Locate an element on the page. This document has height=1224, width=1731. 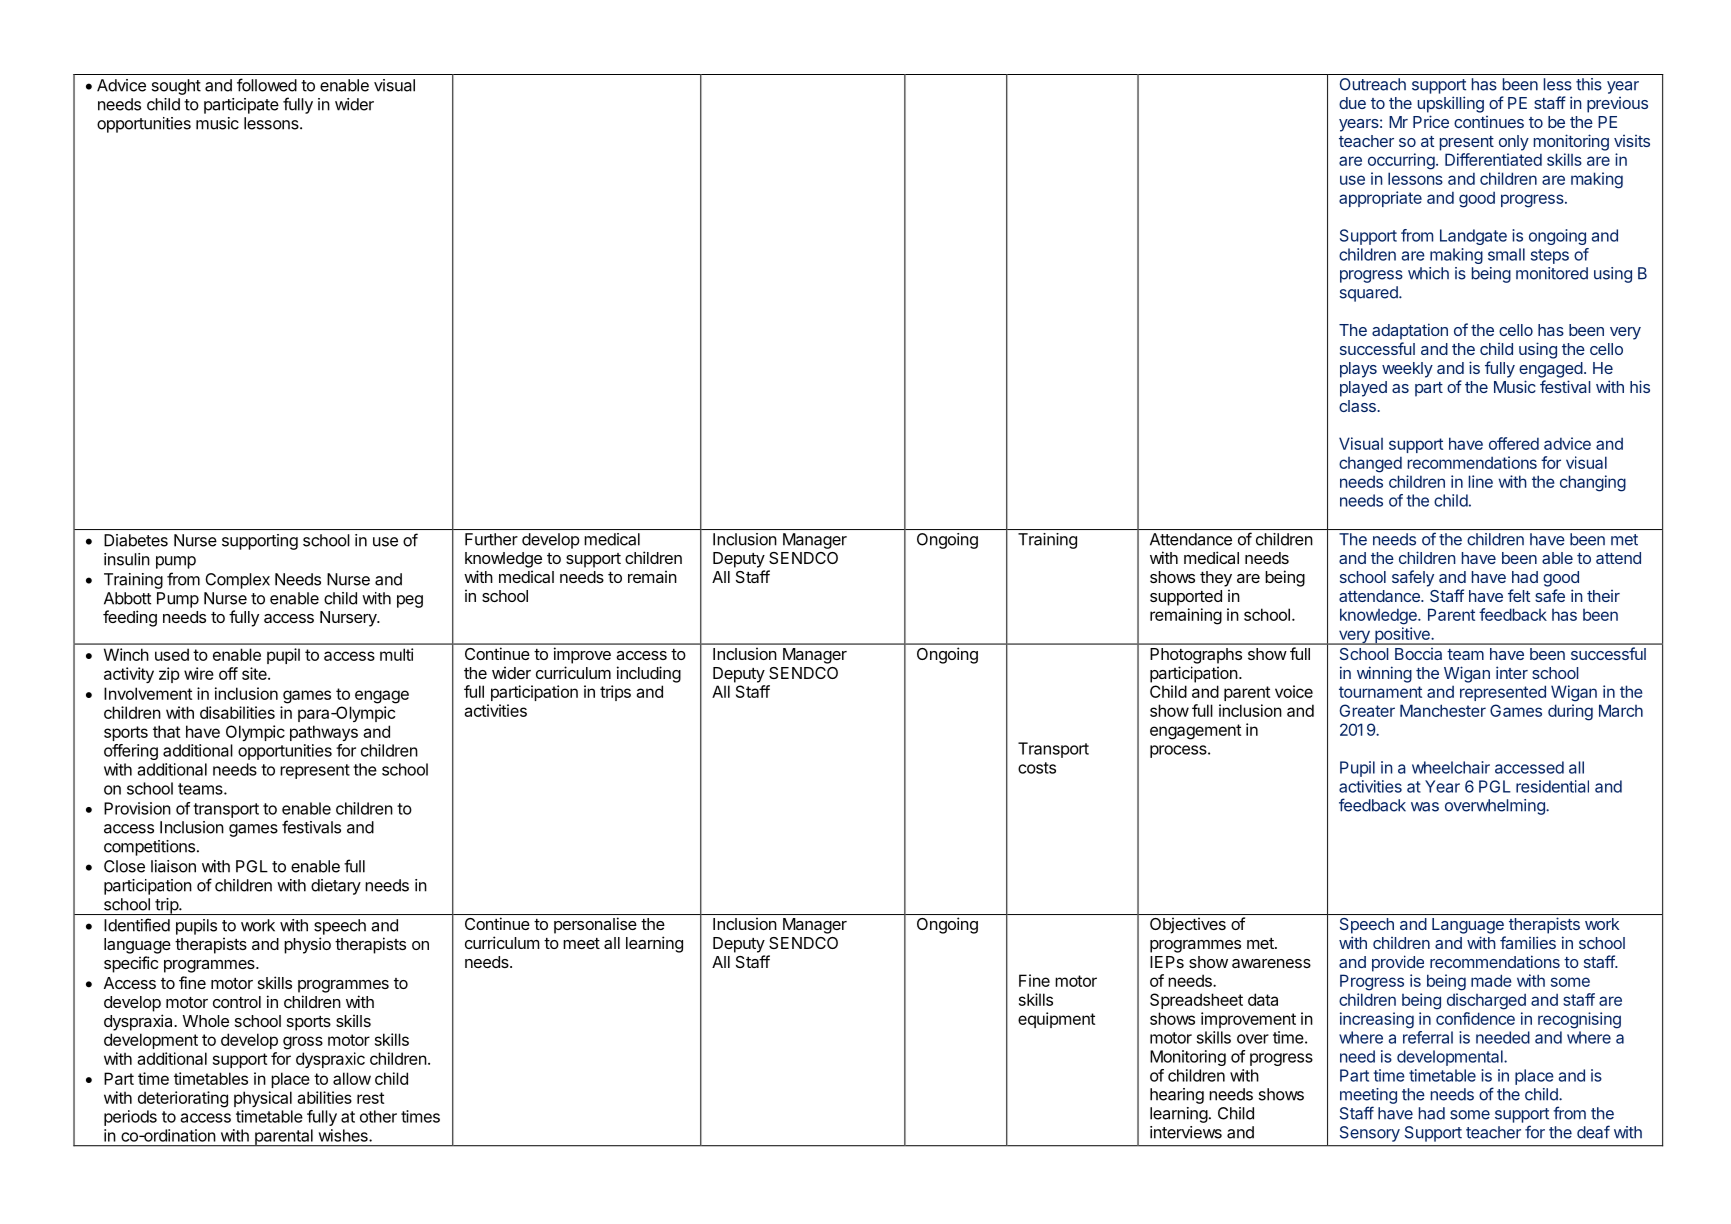
Complex is located at coordinates (237, 581).
